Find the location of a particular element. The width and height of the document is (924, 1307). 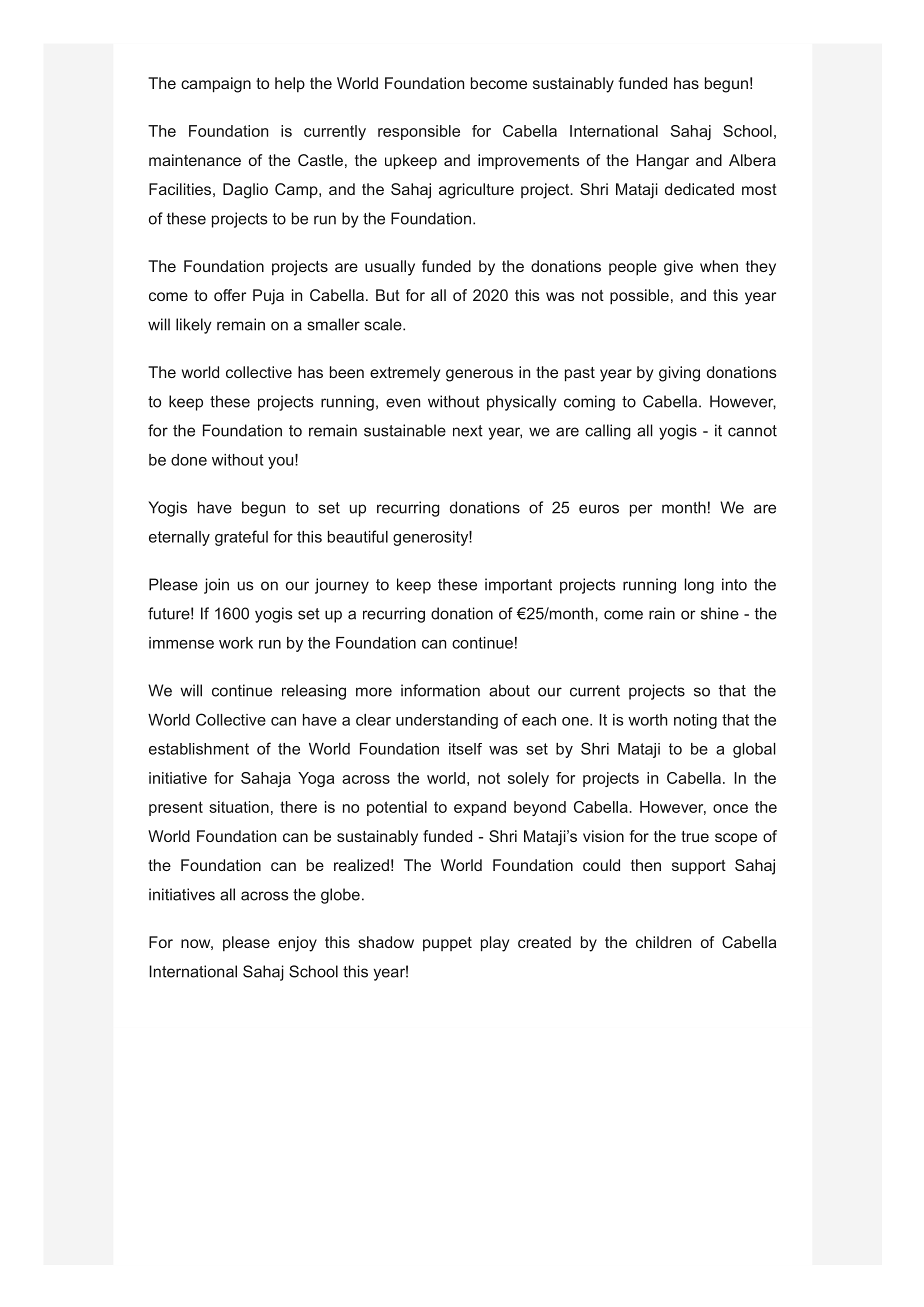

enjoy is located at coordinates (297, 944).
